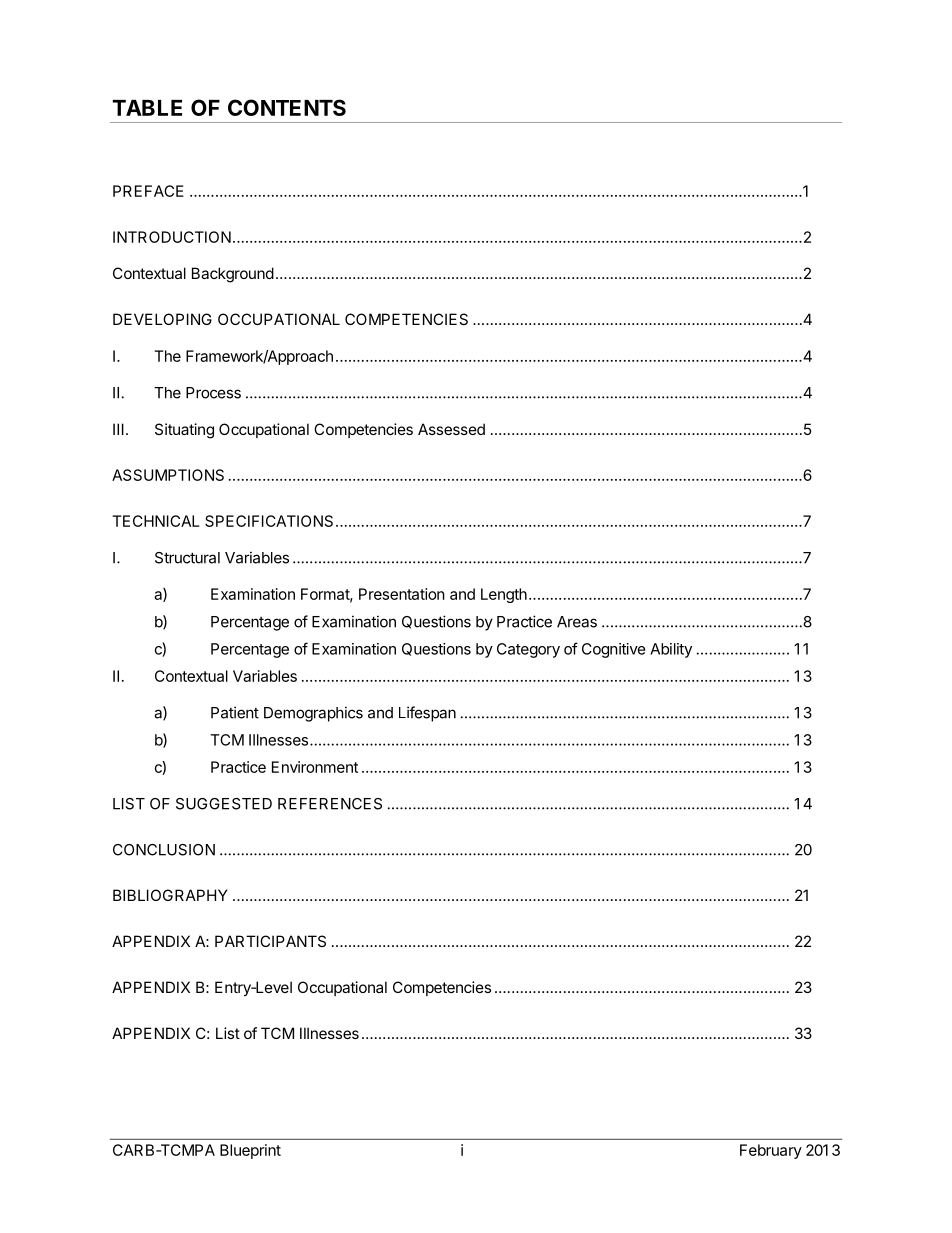 The width and height of the image is (952, 1233). What do you see at coordinates (162, 319) in the image?
I see `DEVELOPING` at bounding box center [162, 319].
